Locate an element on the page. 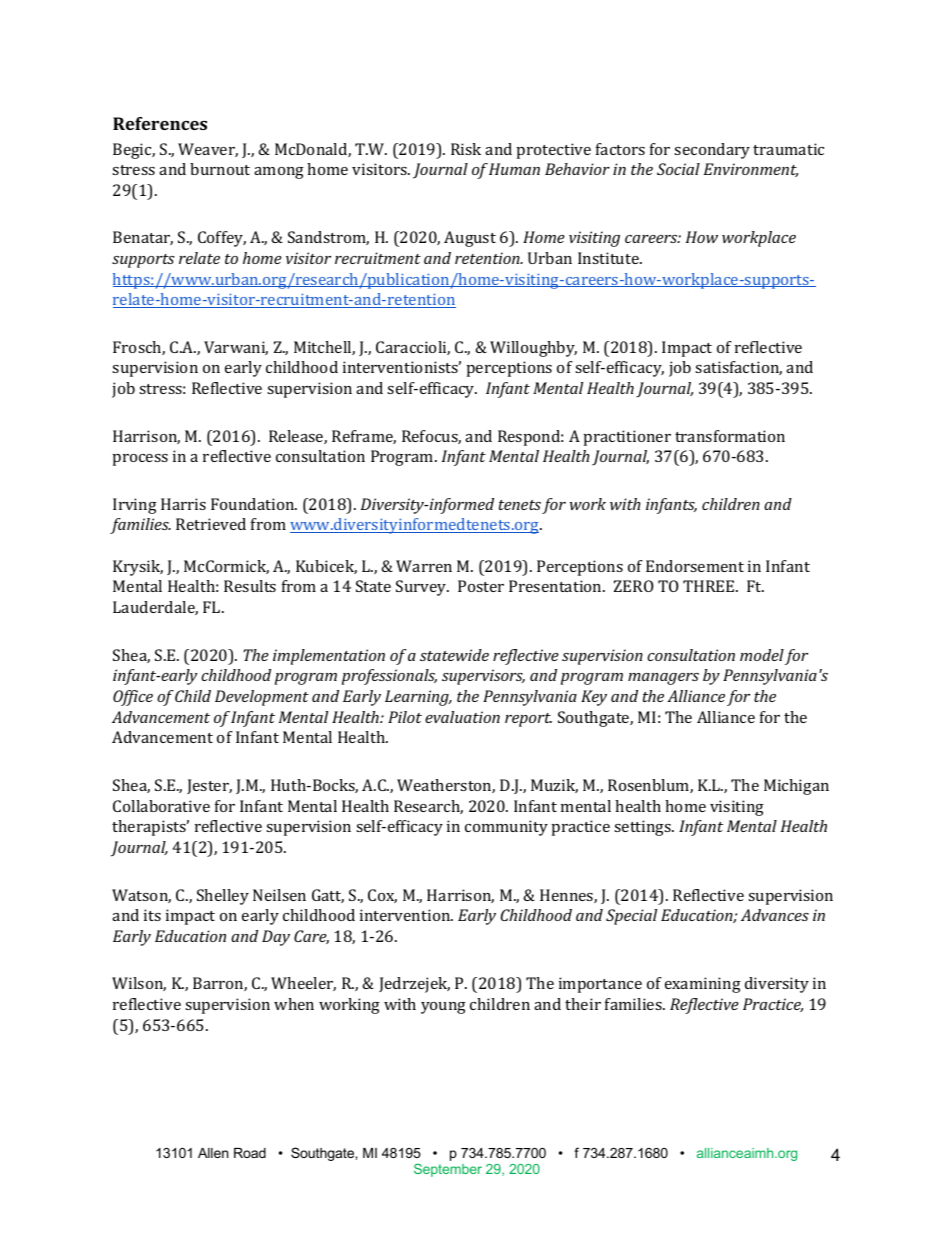 The width and height of the image is (952, 1233). secondary is located at coordinates (712, 151).
